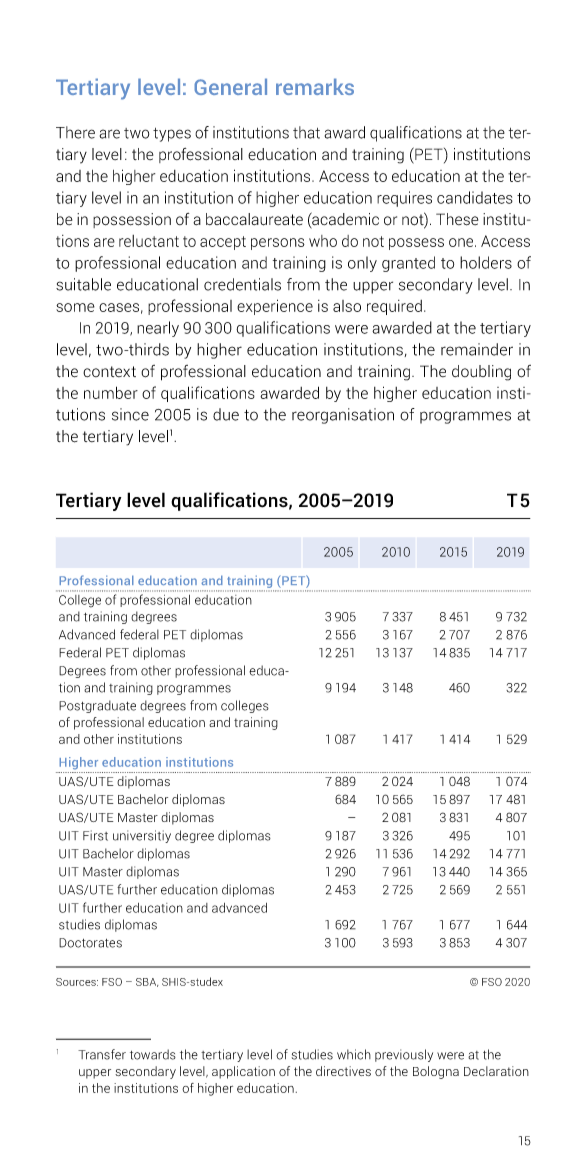 This image has width=587, height=1174. I want to click on context, so click(109, 371).
